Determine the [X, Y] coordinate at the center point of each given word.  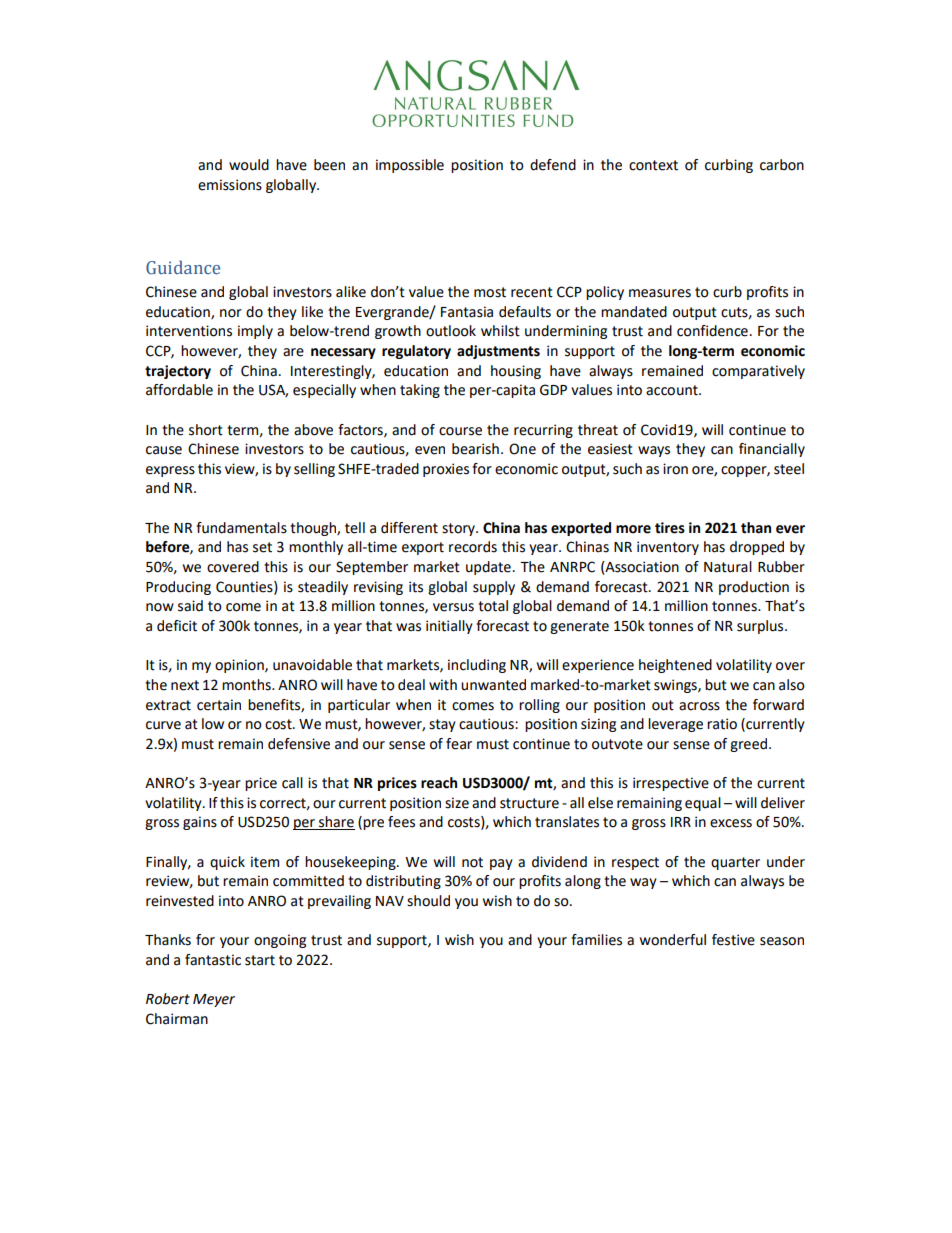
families [596, 940]
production [754, 588]
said [190, 606]
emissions [230, 185]
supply [494, 588]
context [653, 165]
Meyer [214, 1000]
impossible [410, 166]
